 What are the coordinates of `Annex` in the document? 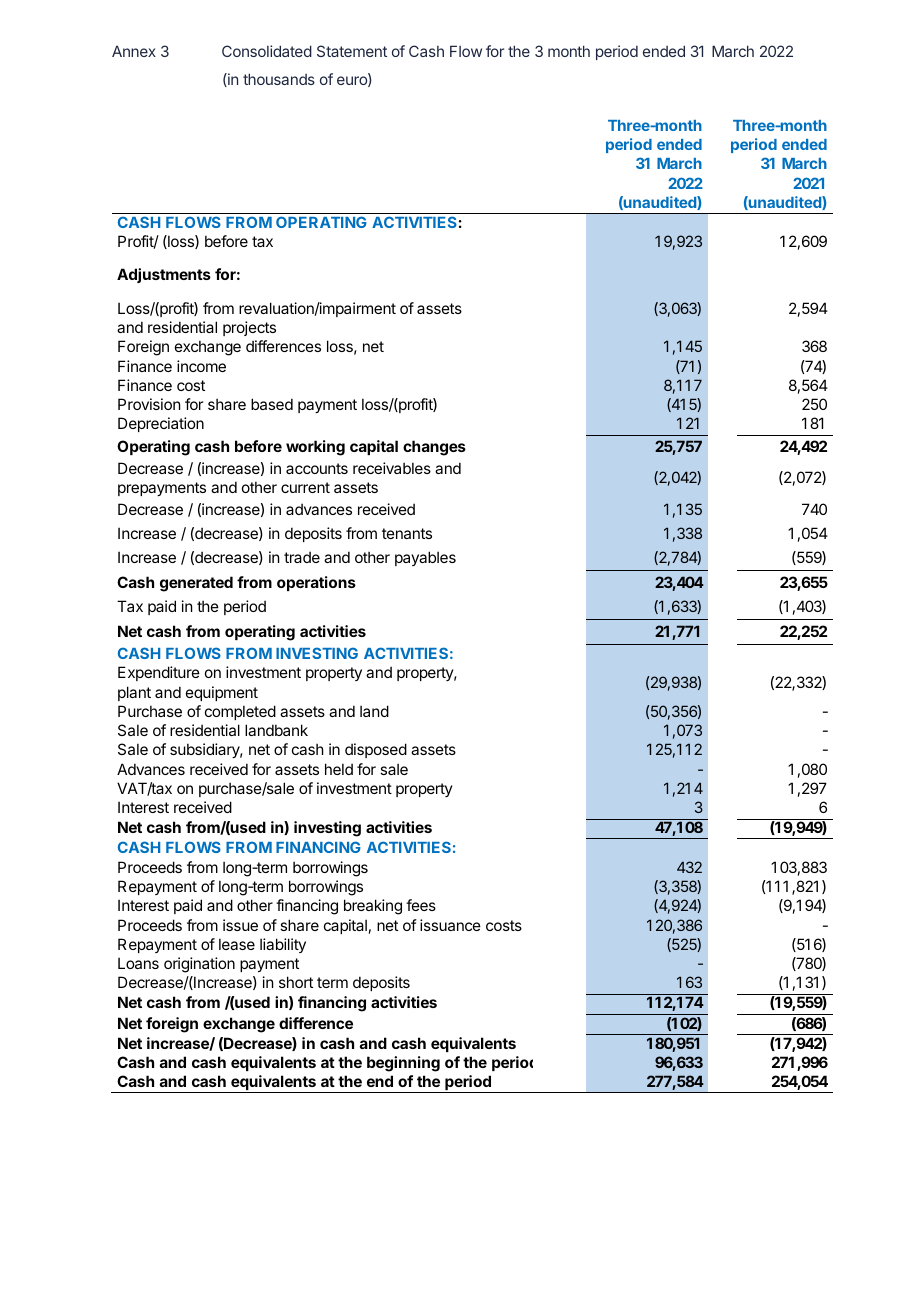 It's located at (134, 51).
